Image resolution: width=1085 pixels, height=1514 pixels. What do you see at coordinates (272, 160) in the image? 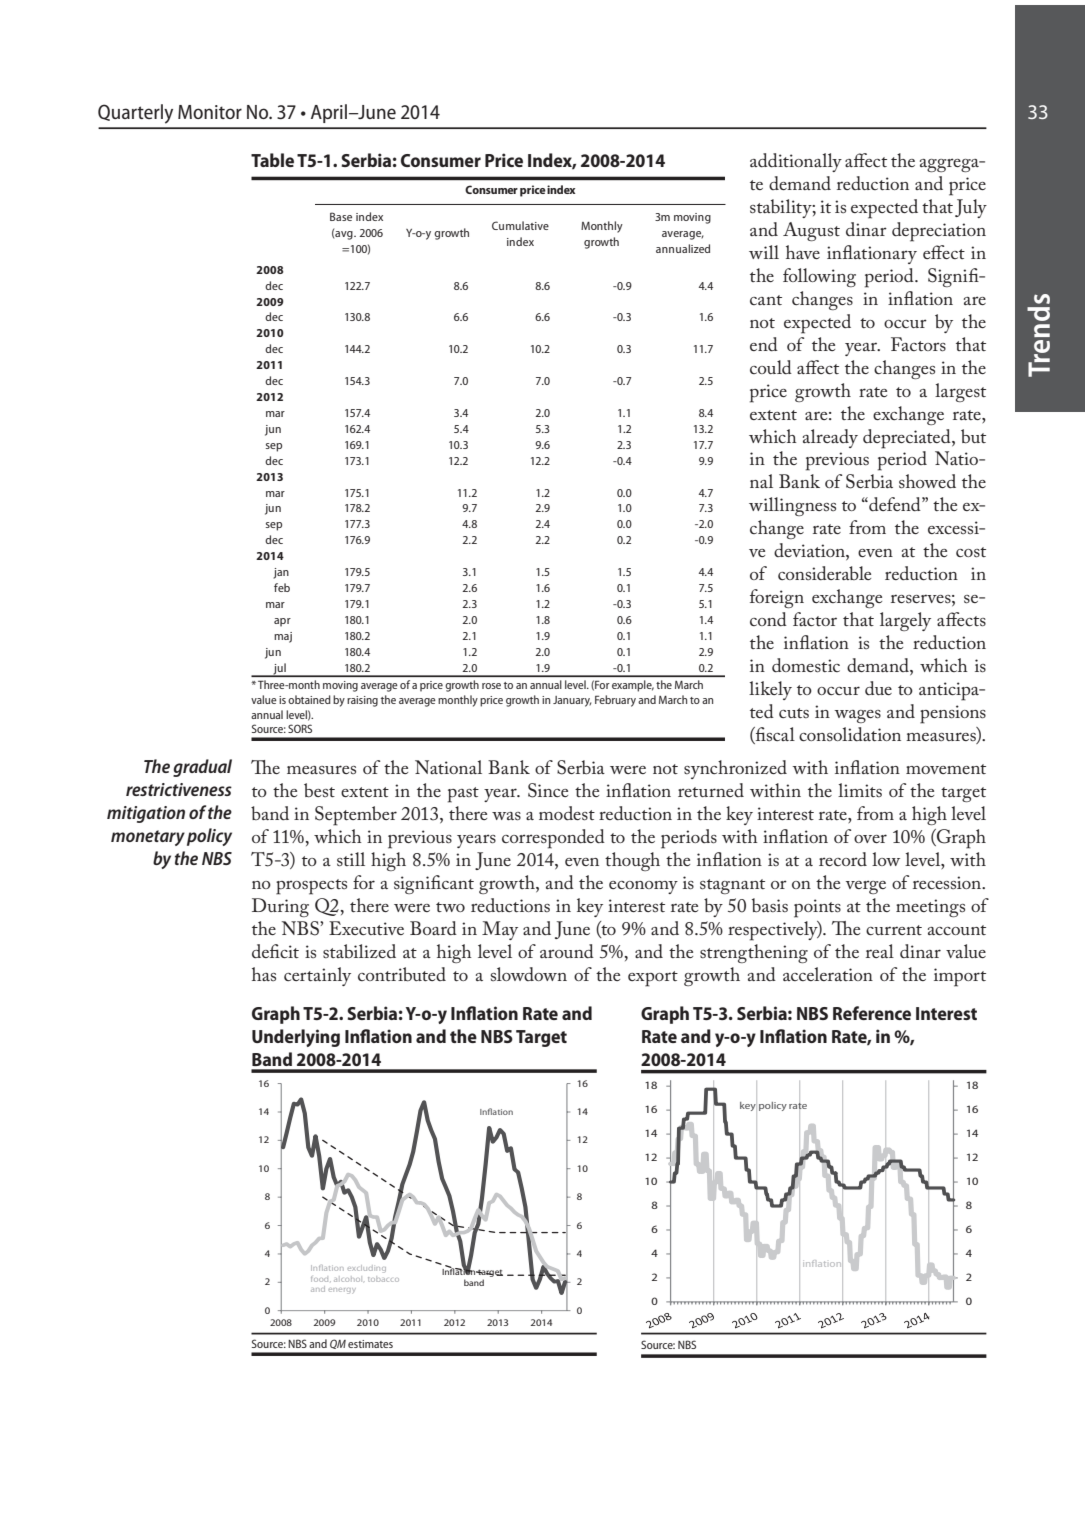
I see `Table` at bounding box center [272, 160].
